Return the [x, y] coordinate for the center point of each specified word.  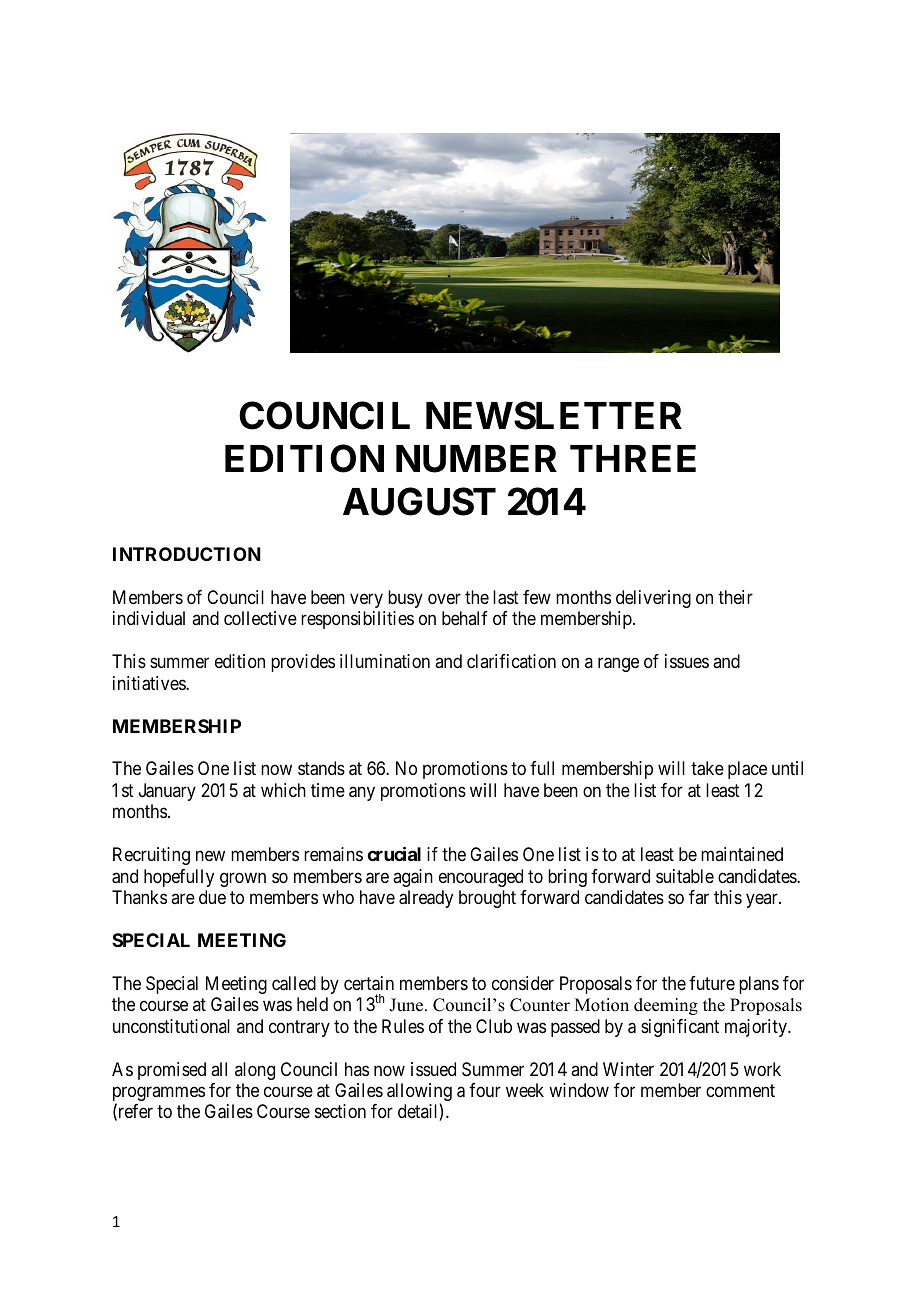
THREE [633, 458]
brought [487, 899]
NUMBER [476, 459]
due [212, 897]
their [735, 597]
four [485, 1090]
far [699, 897]
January [167, 792]
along [255, 1071]
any [362, 793]
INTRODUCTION [187, 554]
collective [260, 618]
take [707, 768]
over [444, 598]
